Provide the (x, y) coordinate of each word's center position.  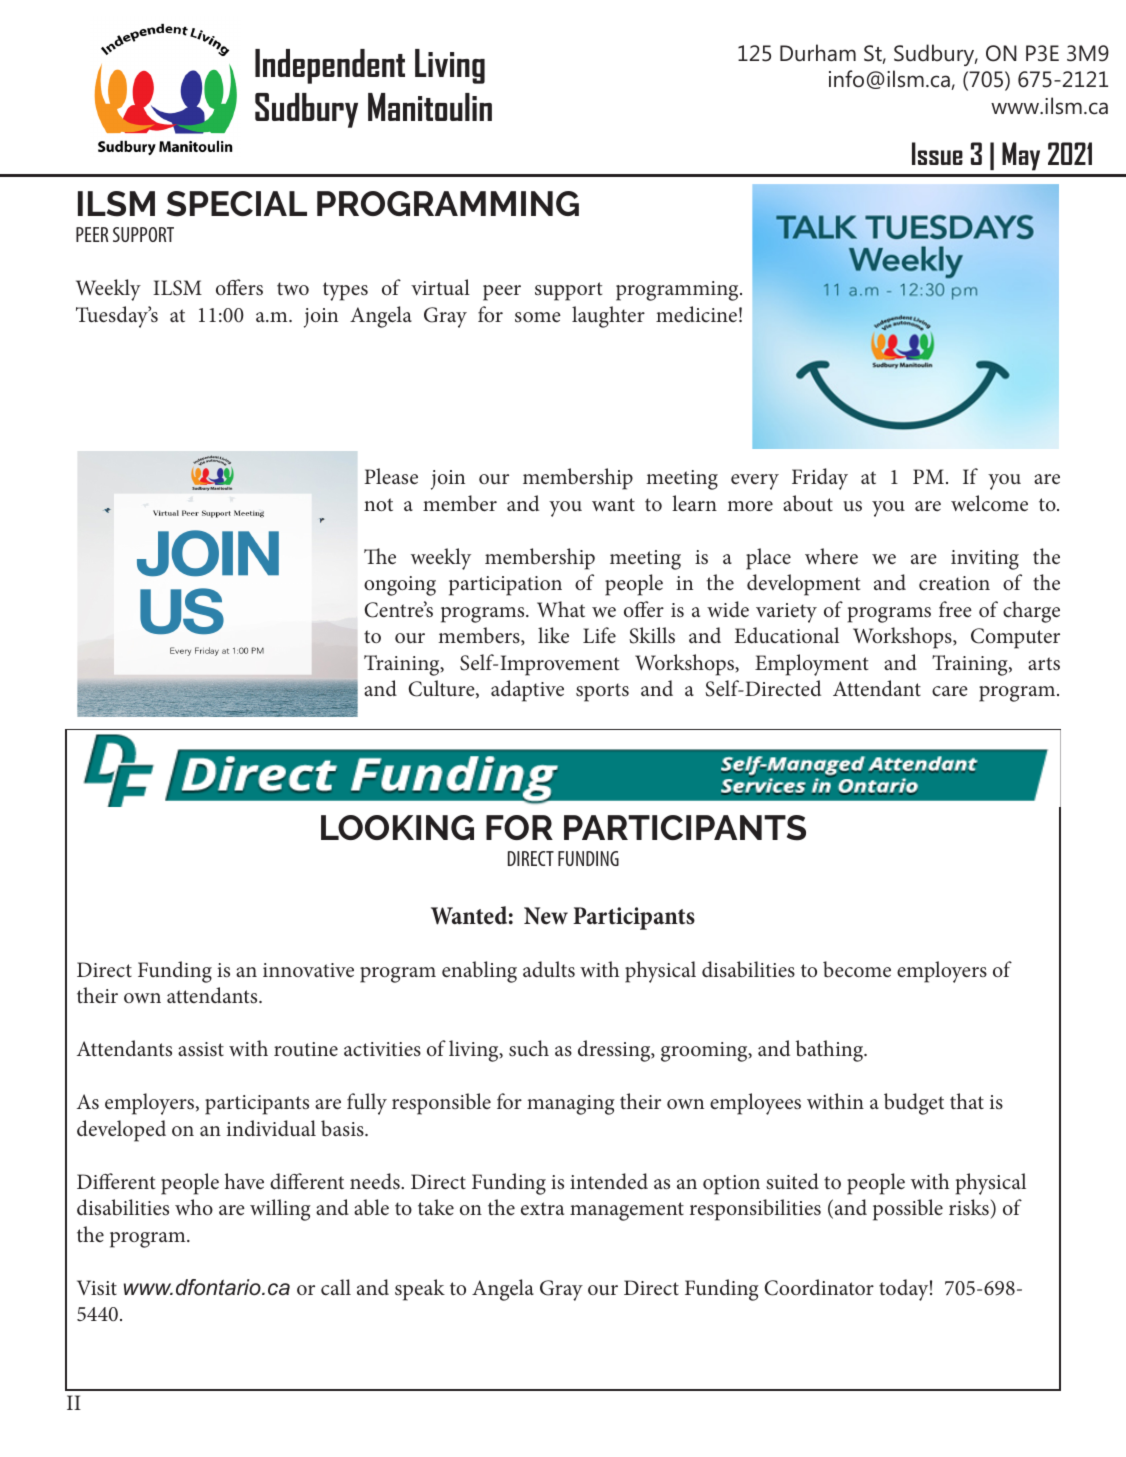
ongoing (400, 586)
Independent (330, 66)
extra (542, 1208)
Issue (937, 153)
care (950, 691)
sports (602, 692)
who (194, 1207)
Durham (818, 53)
